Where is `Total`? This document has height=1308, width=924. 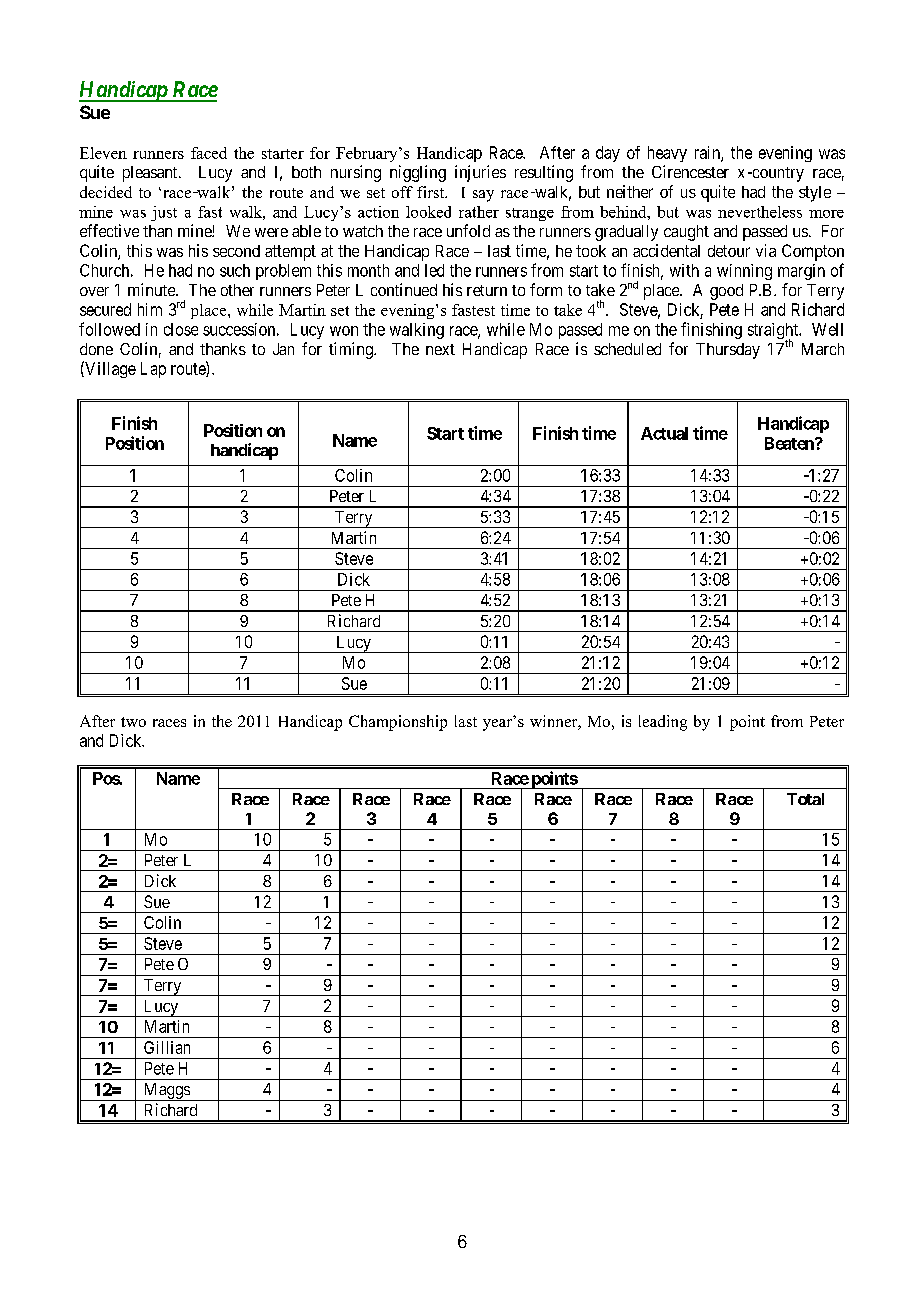 Total is located at coordinates (805, 799).
